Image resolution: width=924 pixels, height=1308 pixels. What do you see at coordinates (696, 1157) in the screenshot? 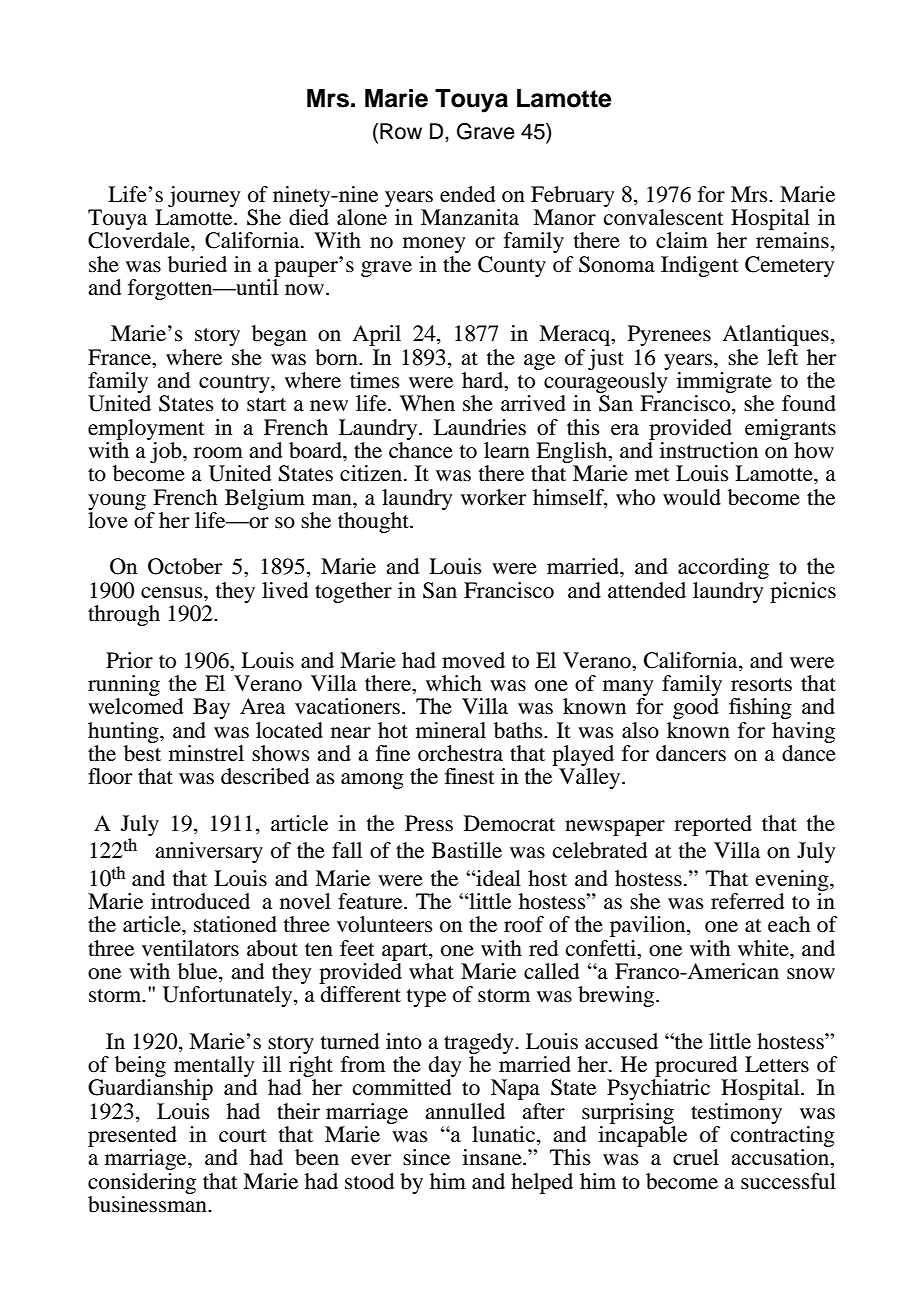
I see `cruel` at bounding box center [696, 1157].
